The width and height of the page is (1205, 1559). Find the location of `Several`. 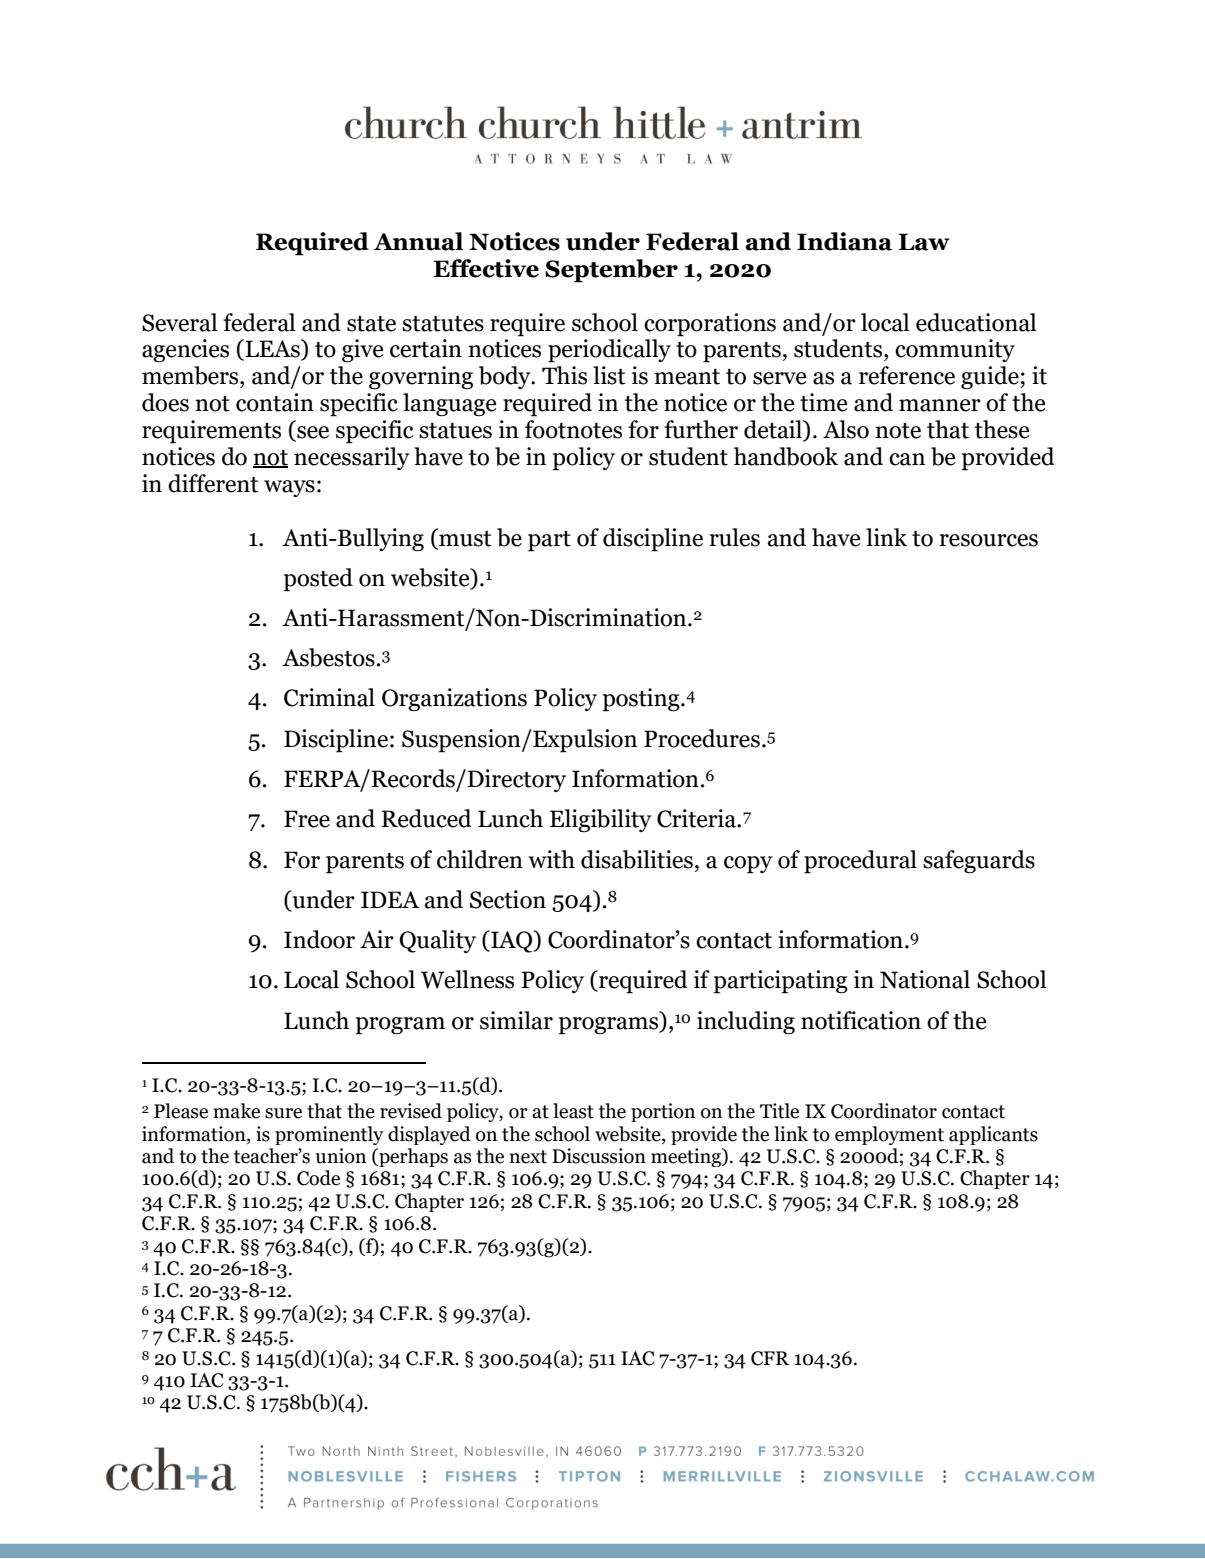

Several is located at coordinates (180, 322).
